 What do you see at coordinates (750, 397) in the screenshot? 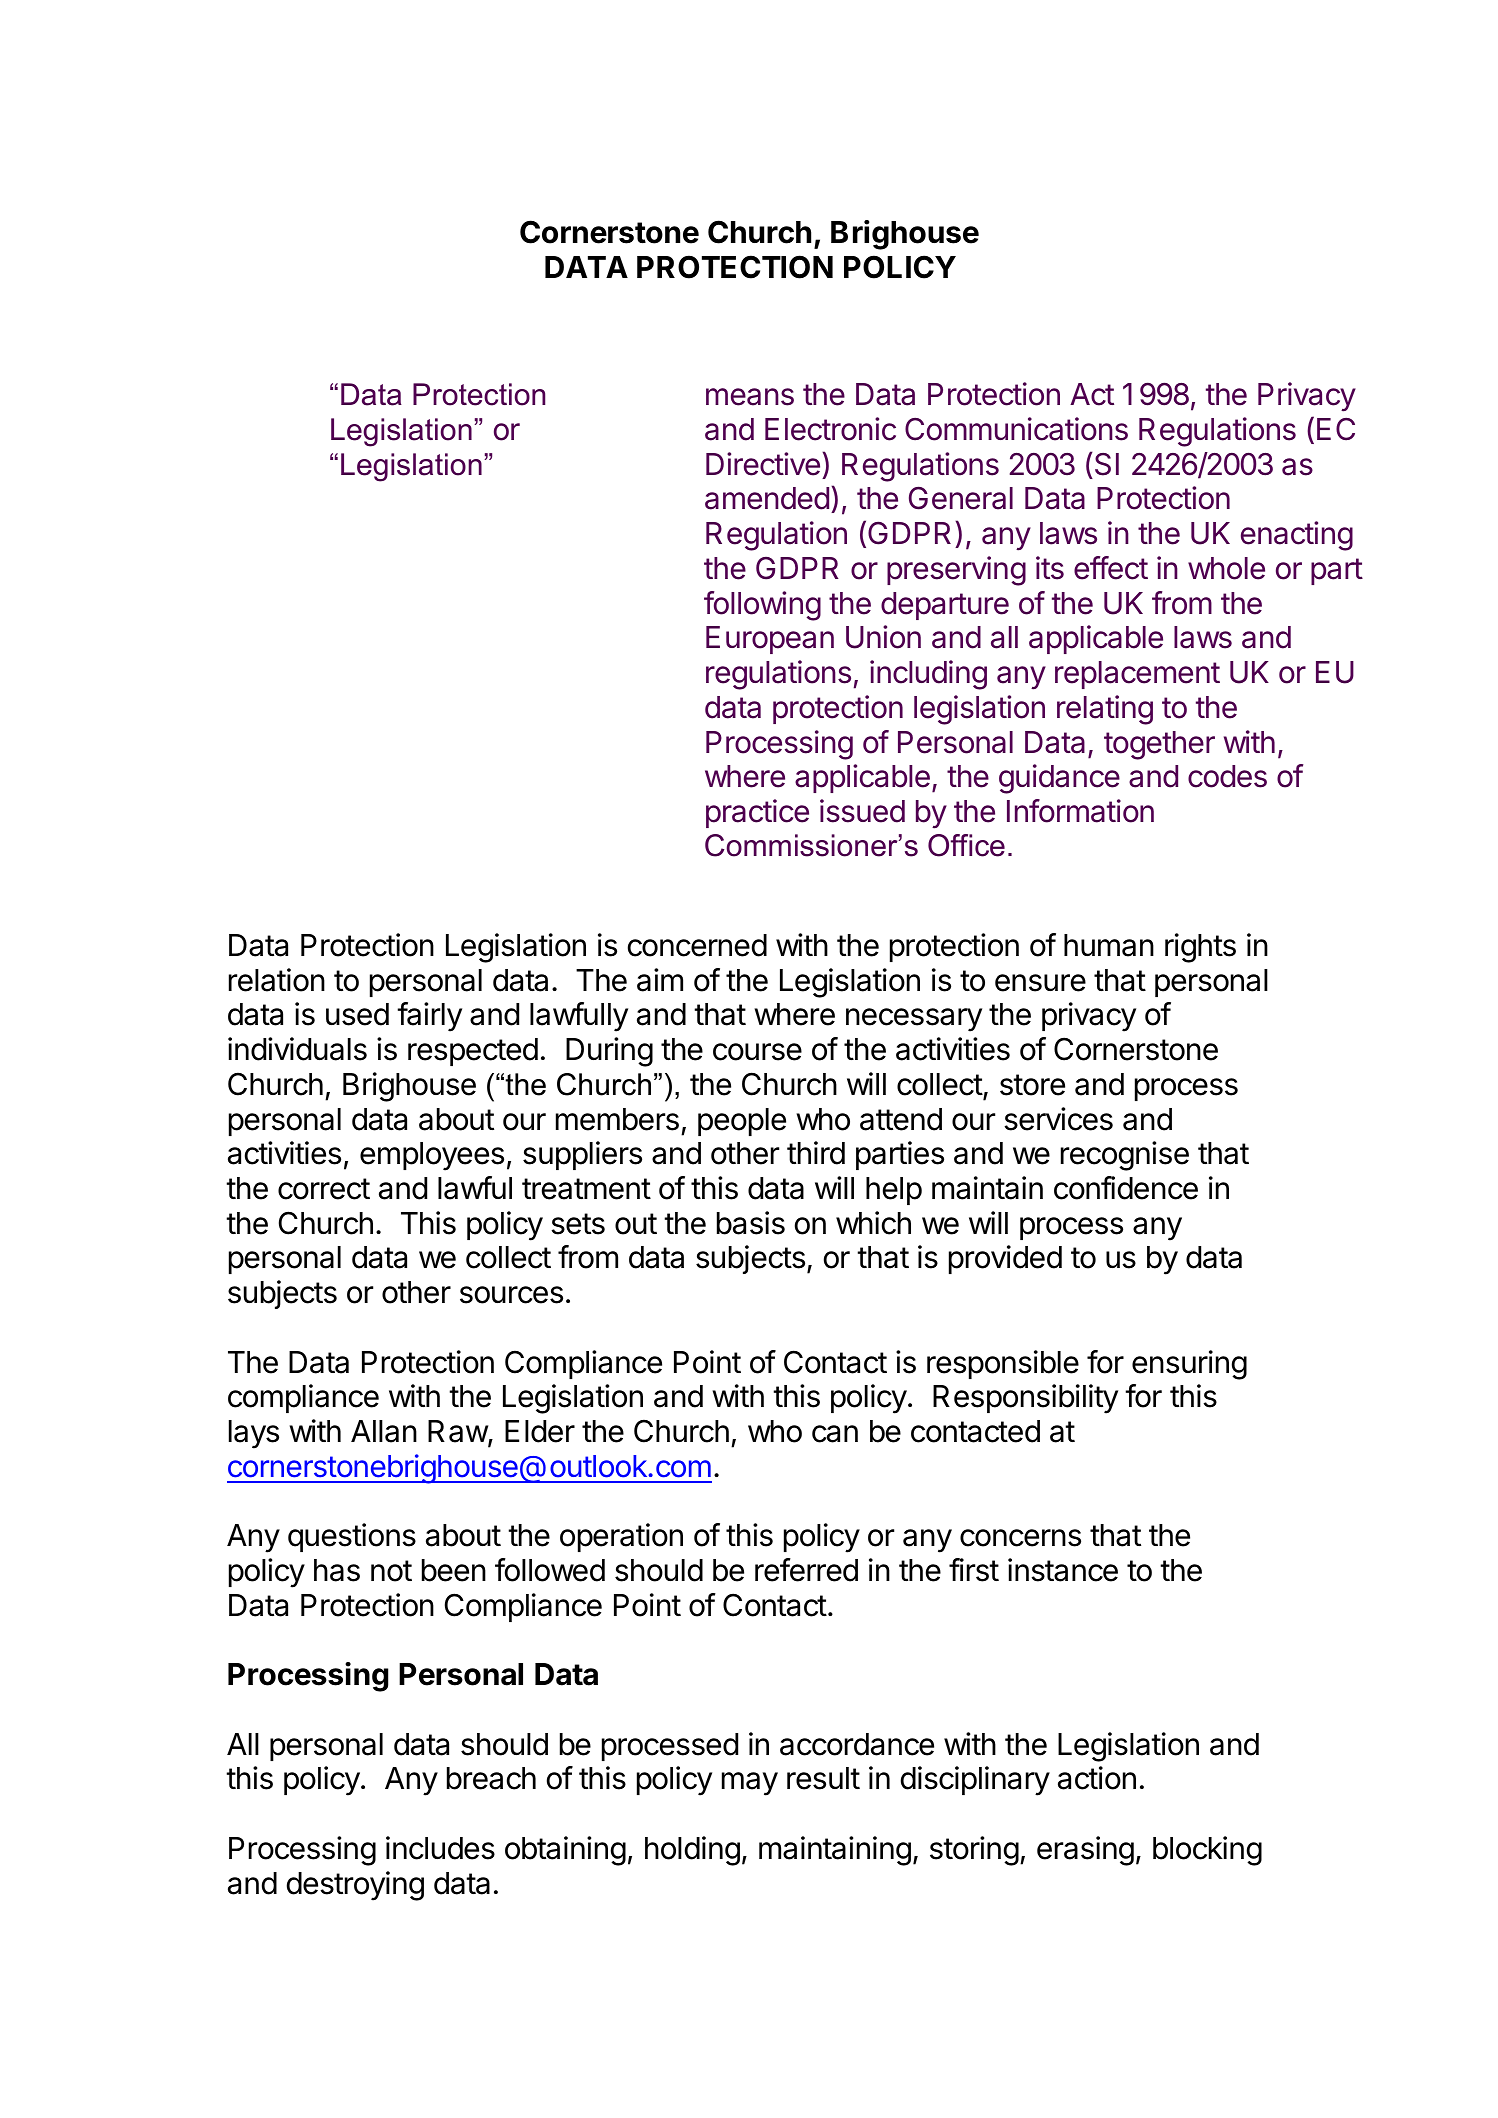
I see `means` at bounding box center [750, 397].
